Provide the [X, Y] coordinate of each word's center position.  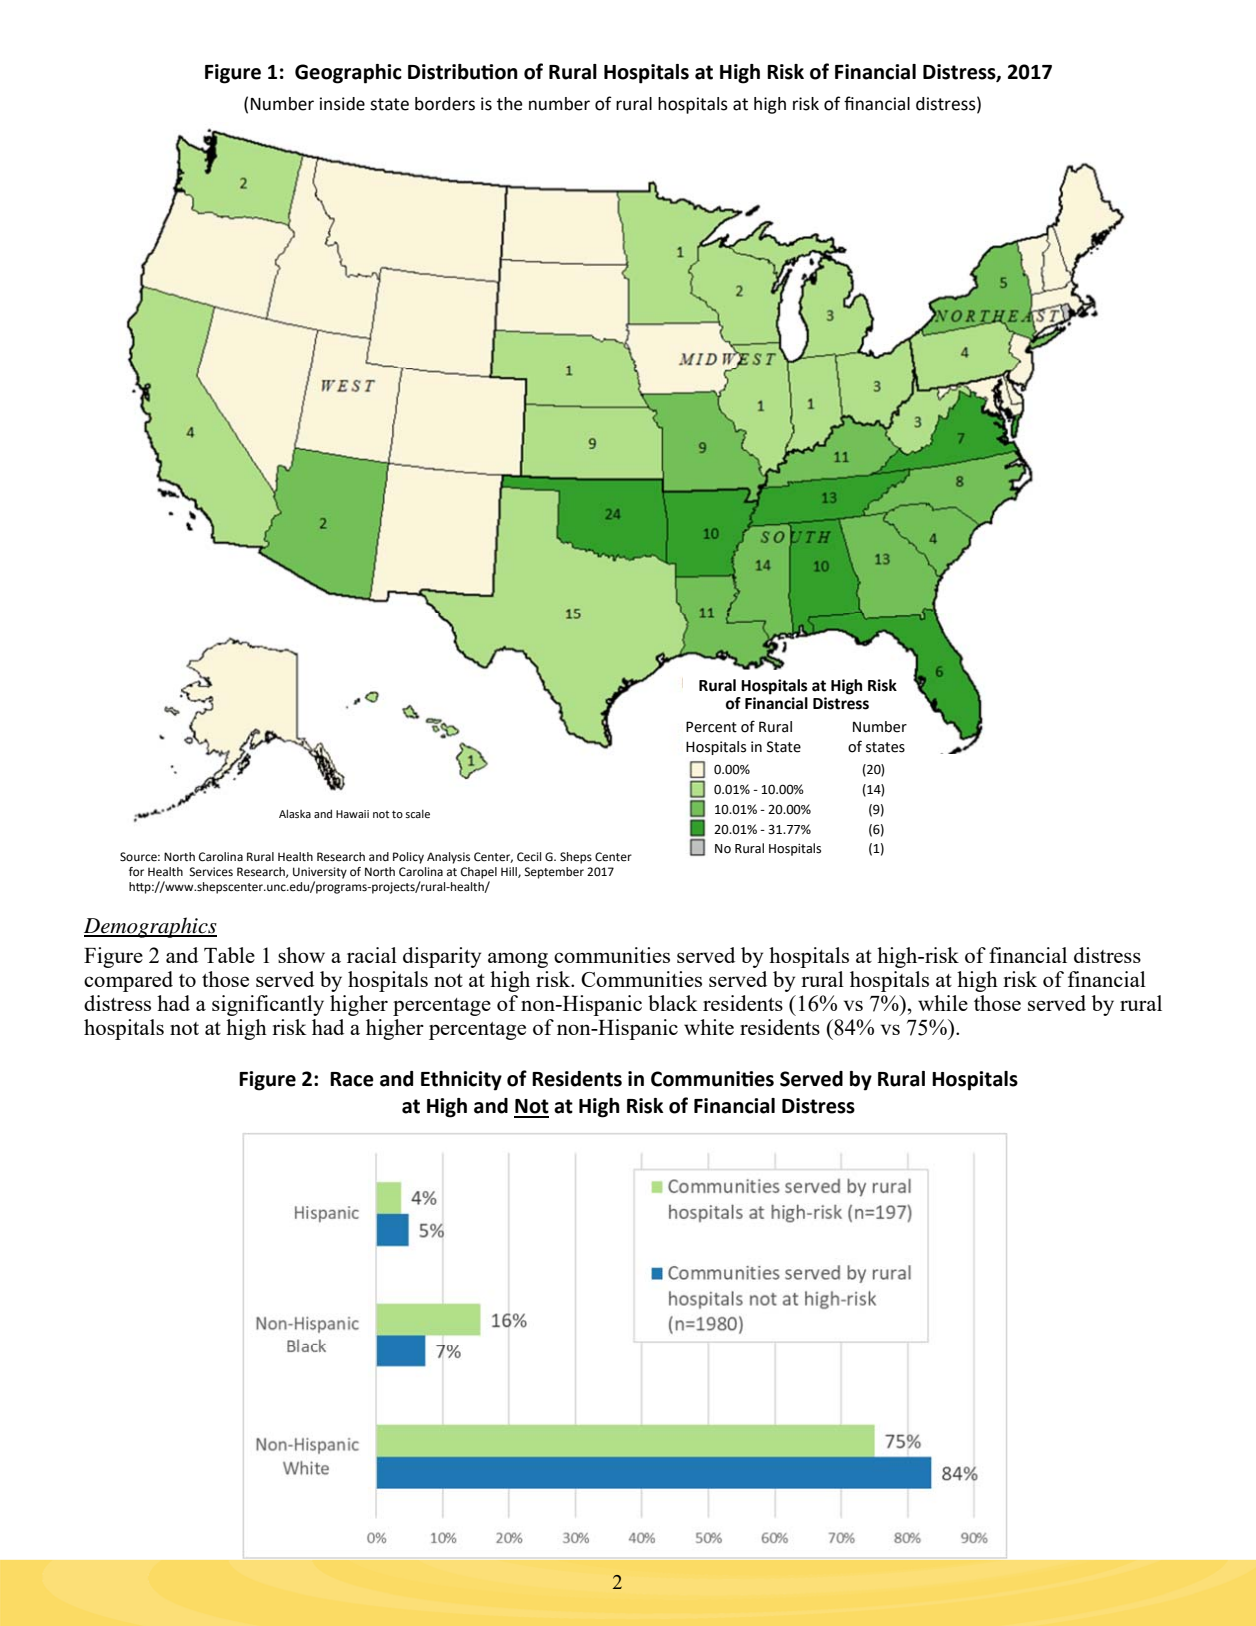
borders [445, 104]
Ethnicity [461, 1081]
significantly [268, 1005]
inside [342, 104]
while [943, 1003]
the [509, 104]
